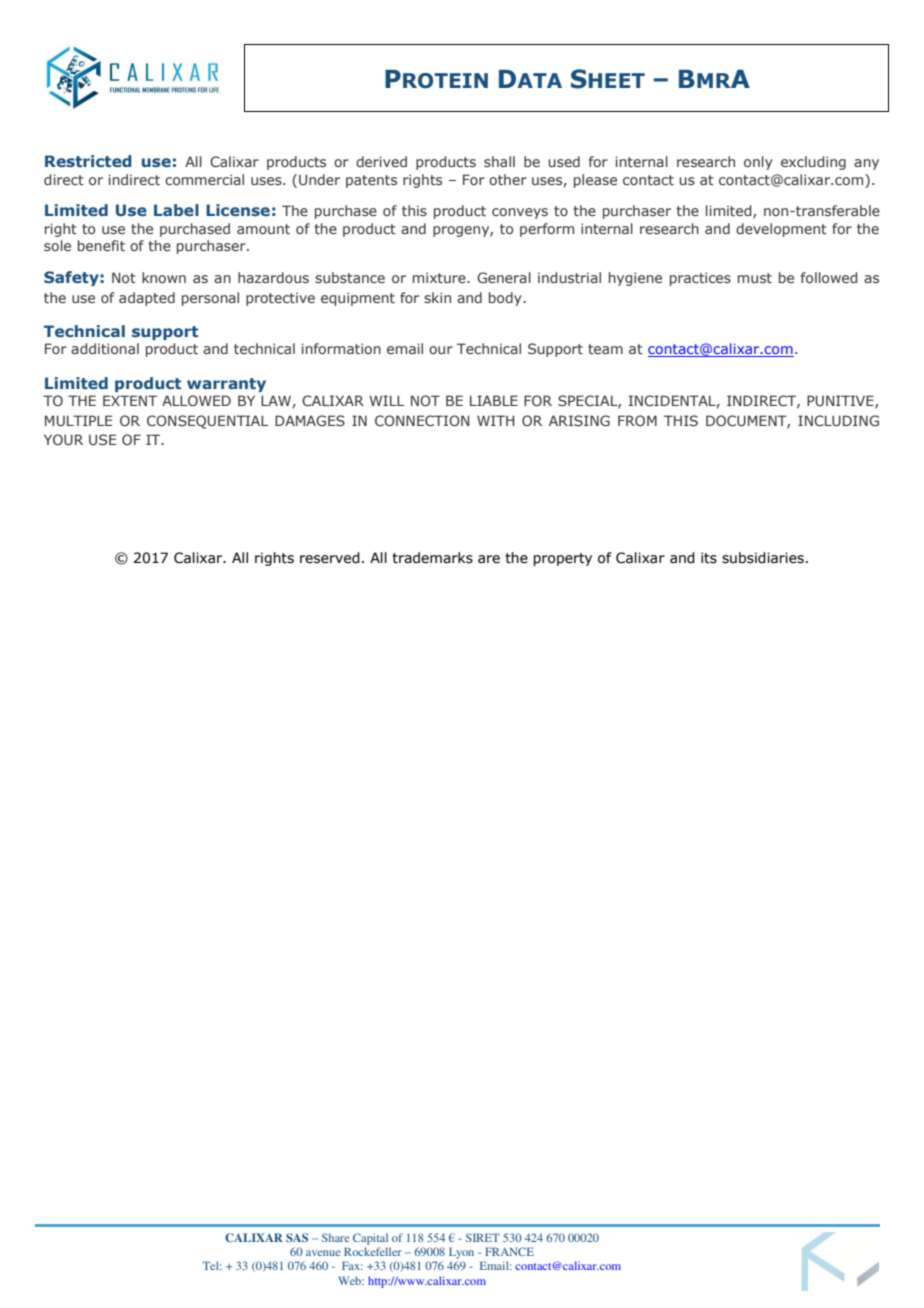 This image has width=924, height=1308. What do you see at coordinates (763, 558) in the image?
I see `subsidiaries` at bounding box center [763, 558].
